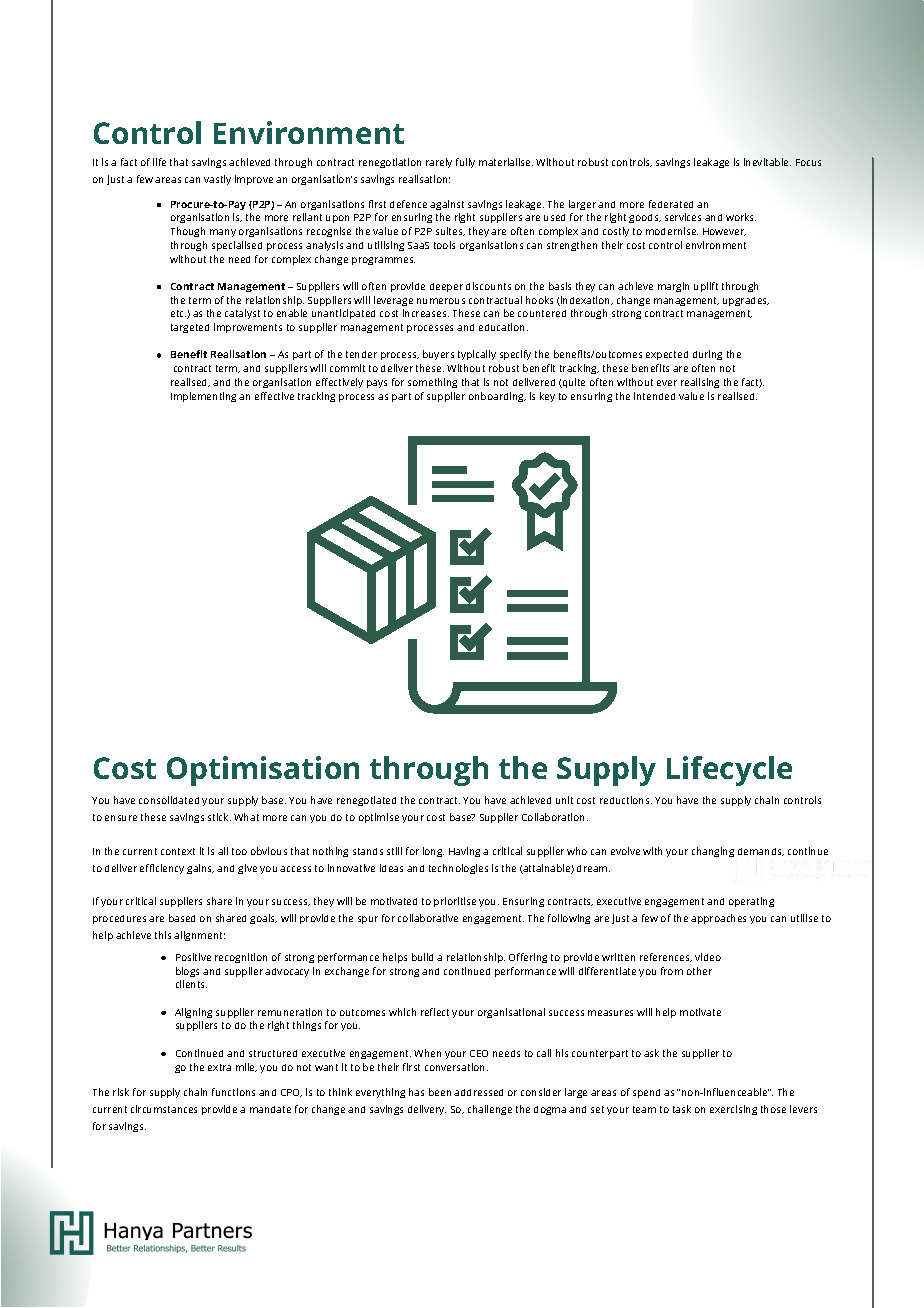  Describe the element at coordinates (465, 163) in the screenshot. I see `fully` at that location.
